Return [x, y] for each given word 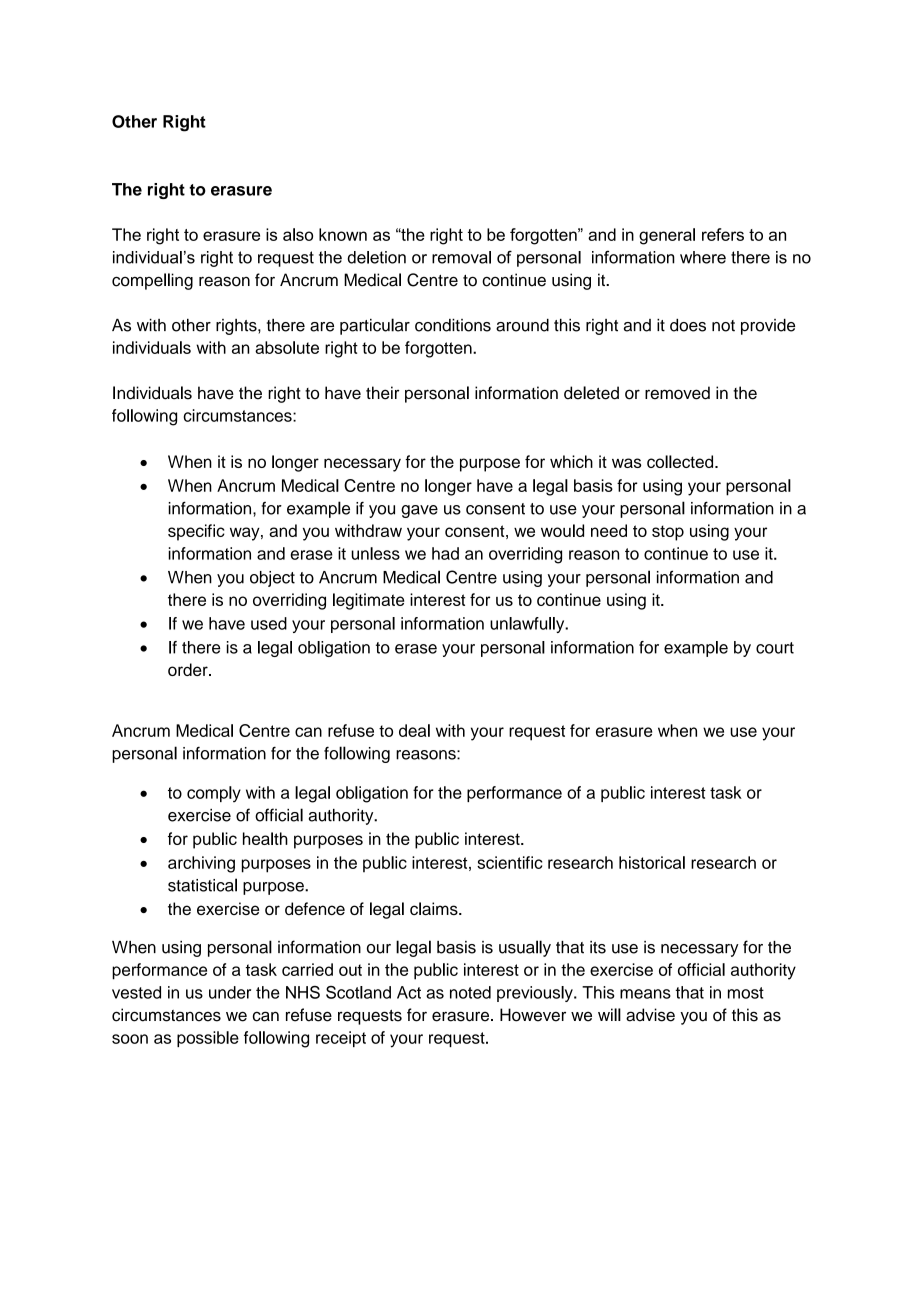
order [189, 669]
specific [196, 532]
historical [652, 862]
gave [419, 511]
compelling [152, 281]
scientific [509, 862]
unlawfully [528, 625]
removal [461, 257]
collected [681, 461]
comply [214, 794]
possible [208, 1039]
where [703, 257]
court [775, 648]
